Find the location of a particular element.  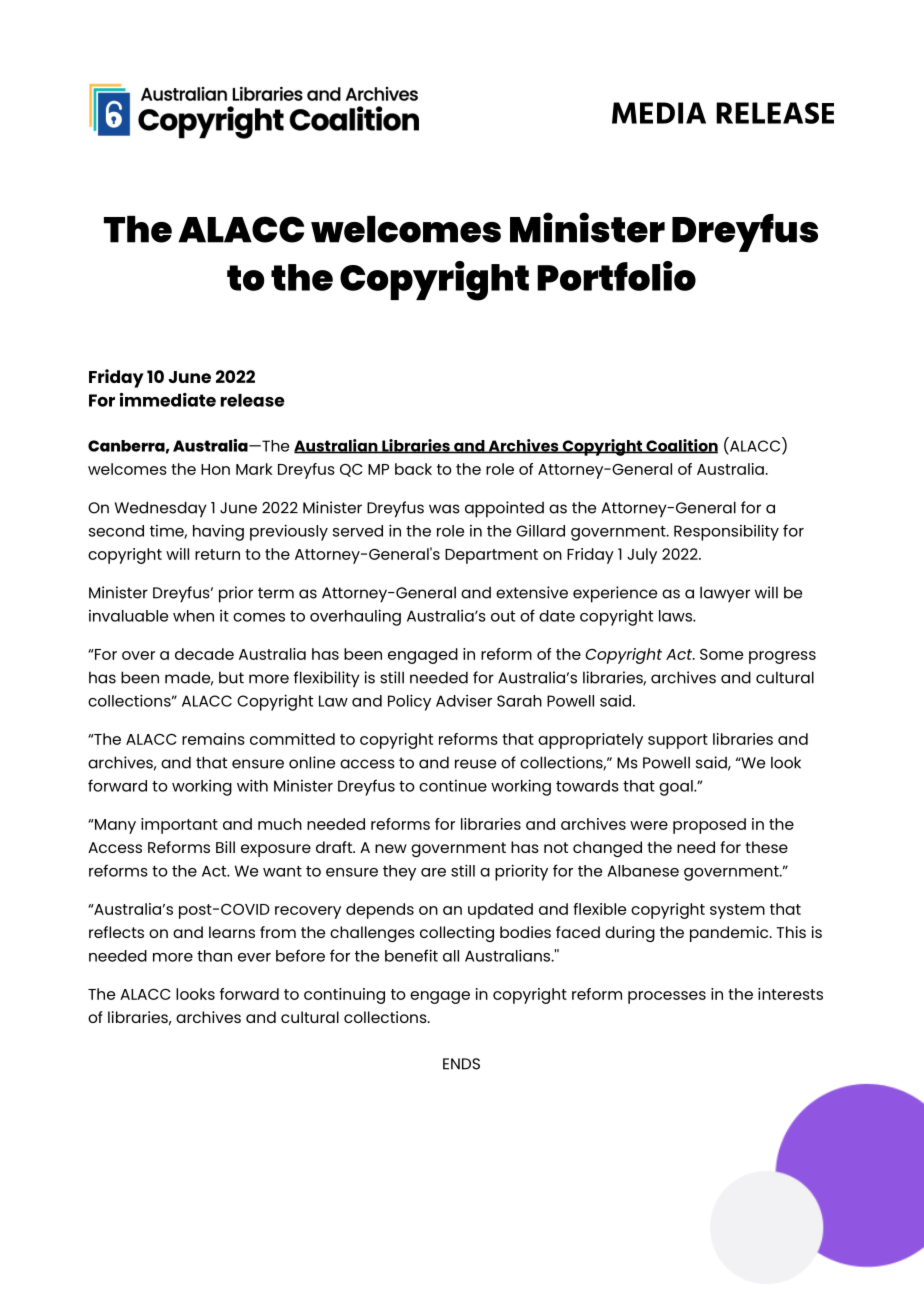

Hon is located at coordinates (215, 469).
